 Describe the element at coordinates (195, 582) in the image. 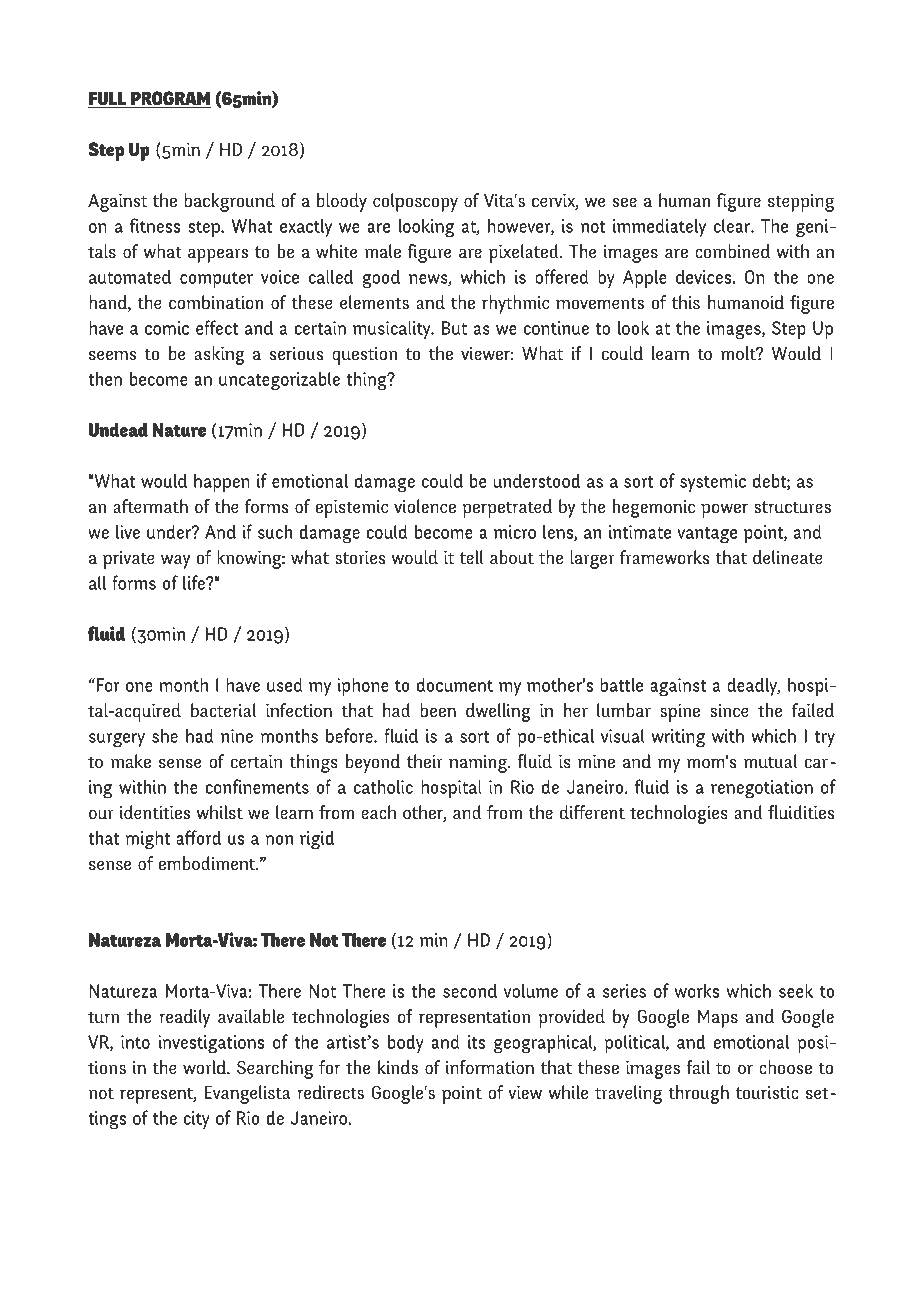

I see `life` at that location.
